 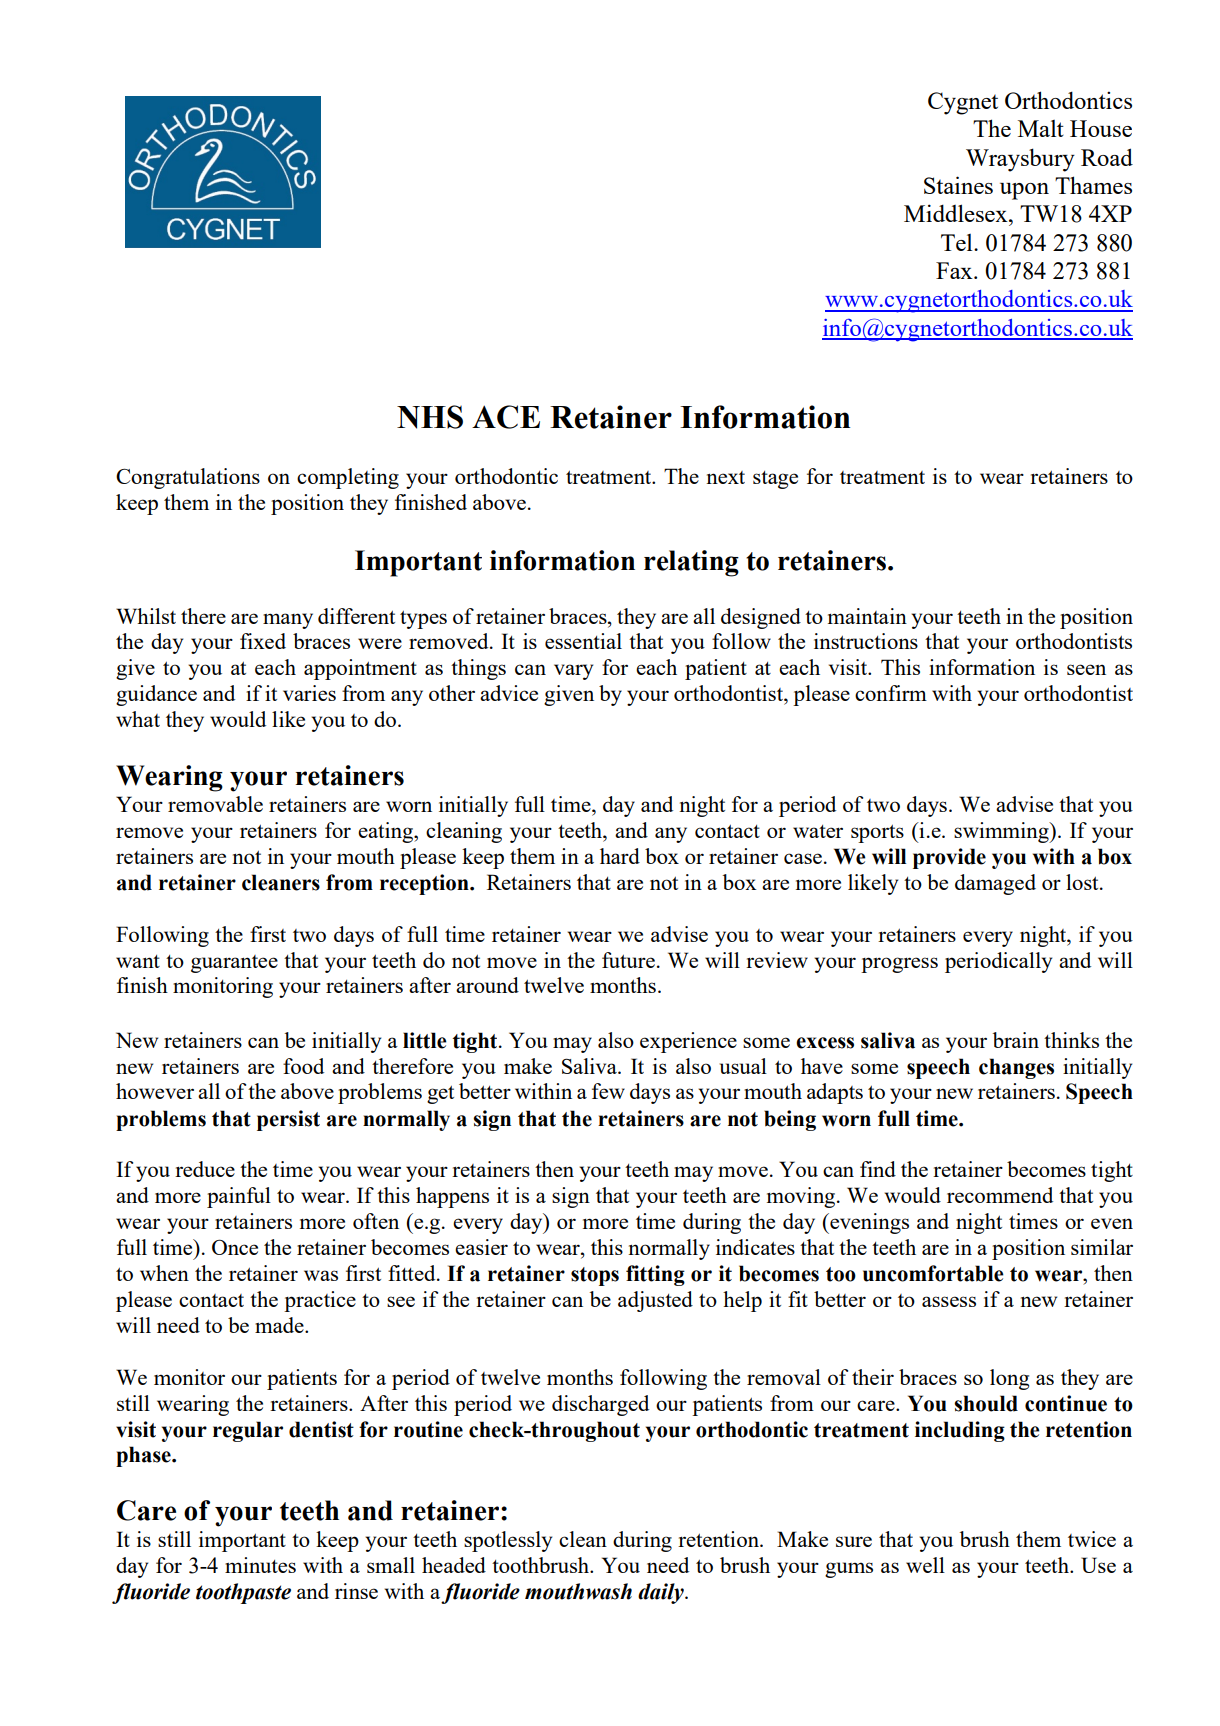 I want to click on Once, so click(x=235, y=1247).
